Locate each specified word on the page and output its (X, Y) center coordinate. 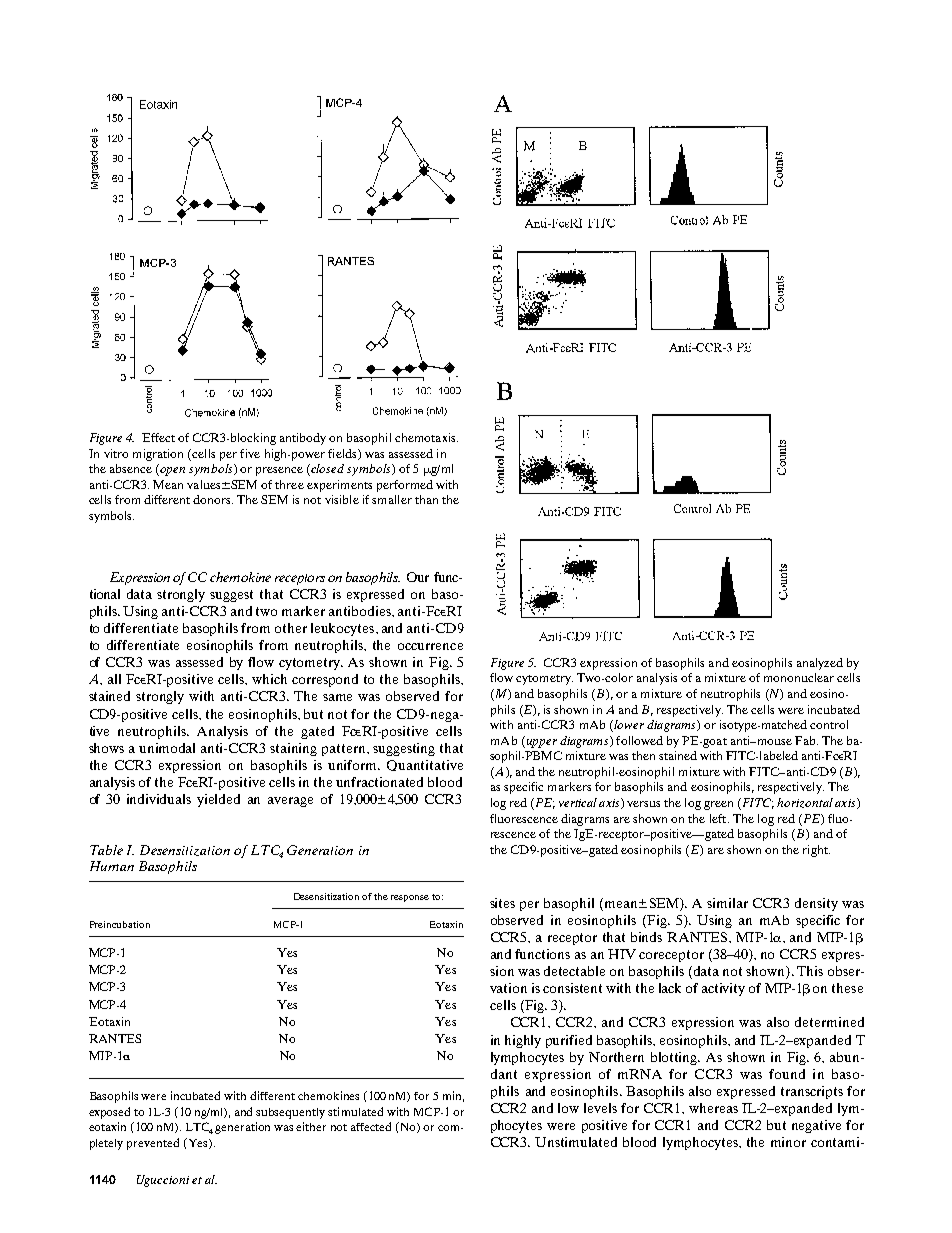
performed (405, 486)
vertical (578, 802)
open (171, 471)
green (718, 805)
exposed (109, 1113)
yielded (218, 800)
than (426, 499)
